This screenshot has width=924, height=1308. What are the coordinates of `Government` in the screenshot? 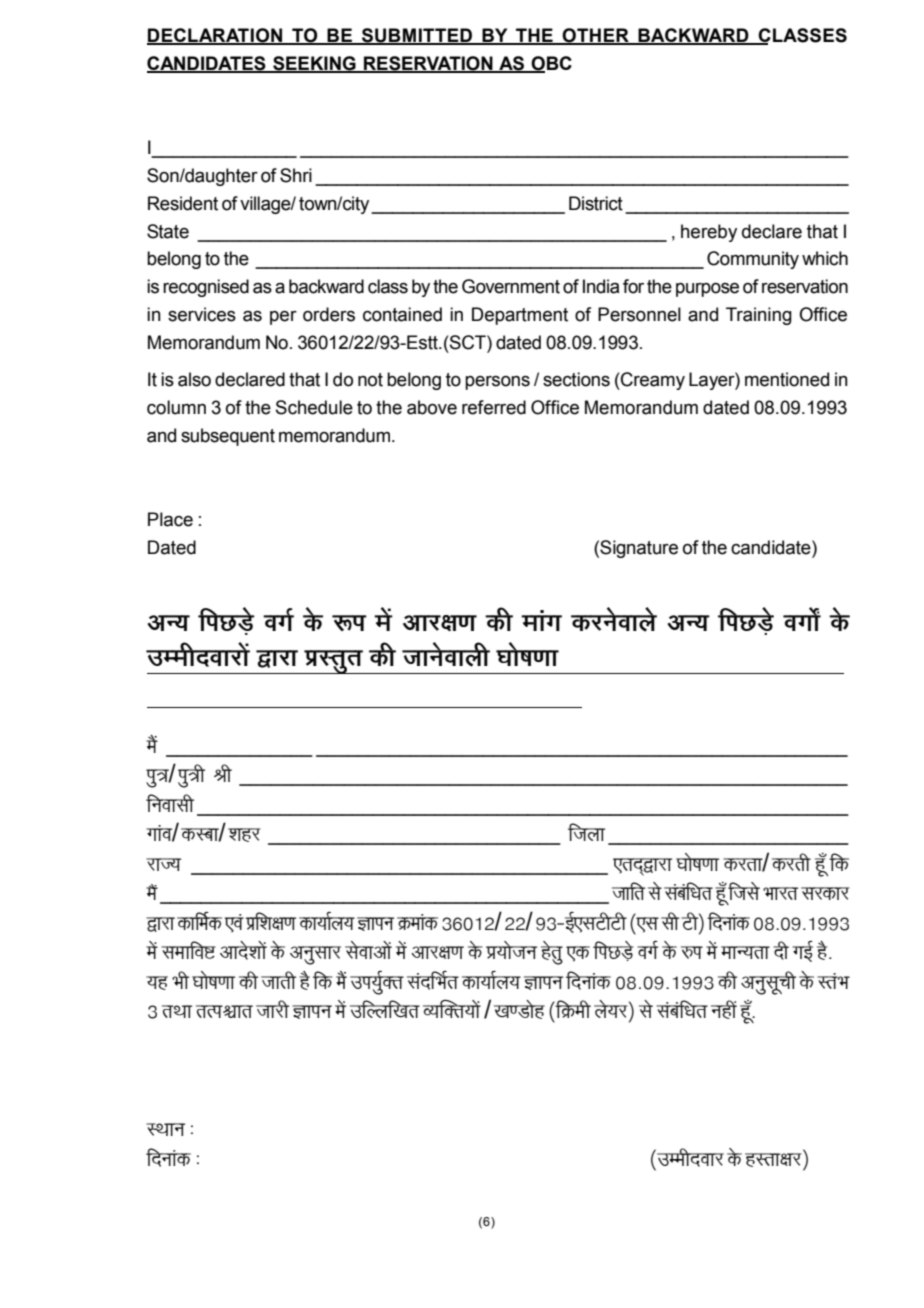 It's located at (511, 286).
